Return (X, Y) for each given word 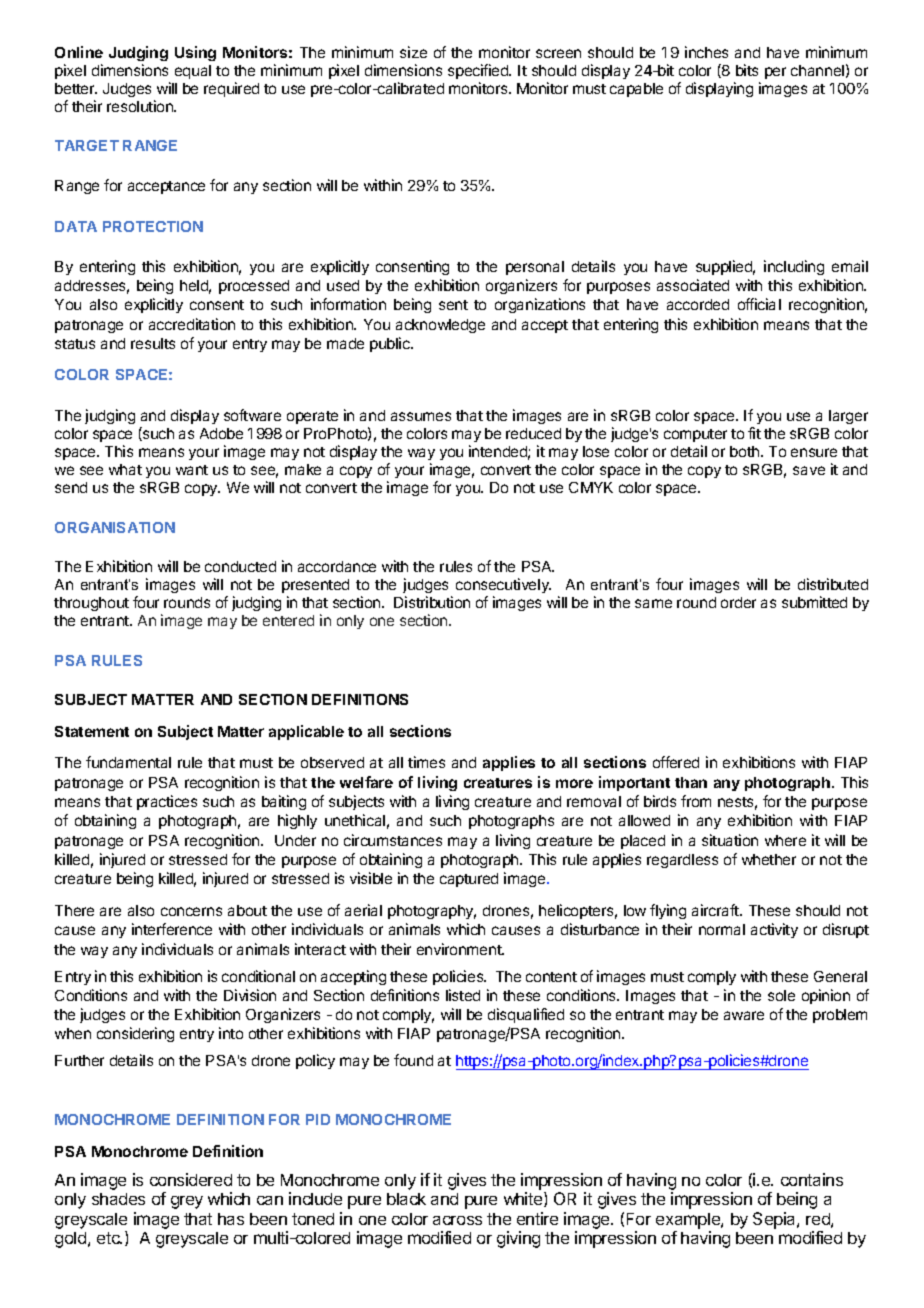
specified (479, 71)
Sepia (775, 1220)
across (457, 1220)
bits (747, 70)
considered (191, 1179)
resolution (141, 106)
